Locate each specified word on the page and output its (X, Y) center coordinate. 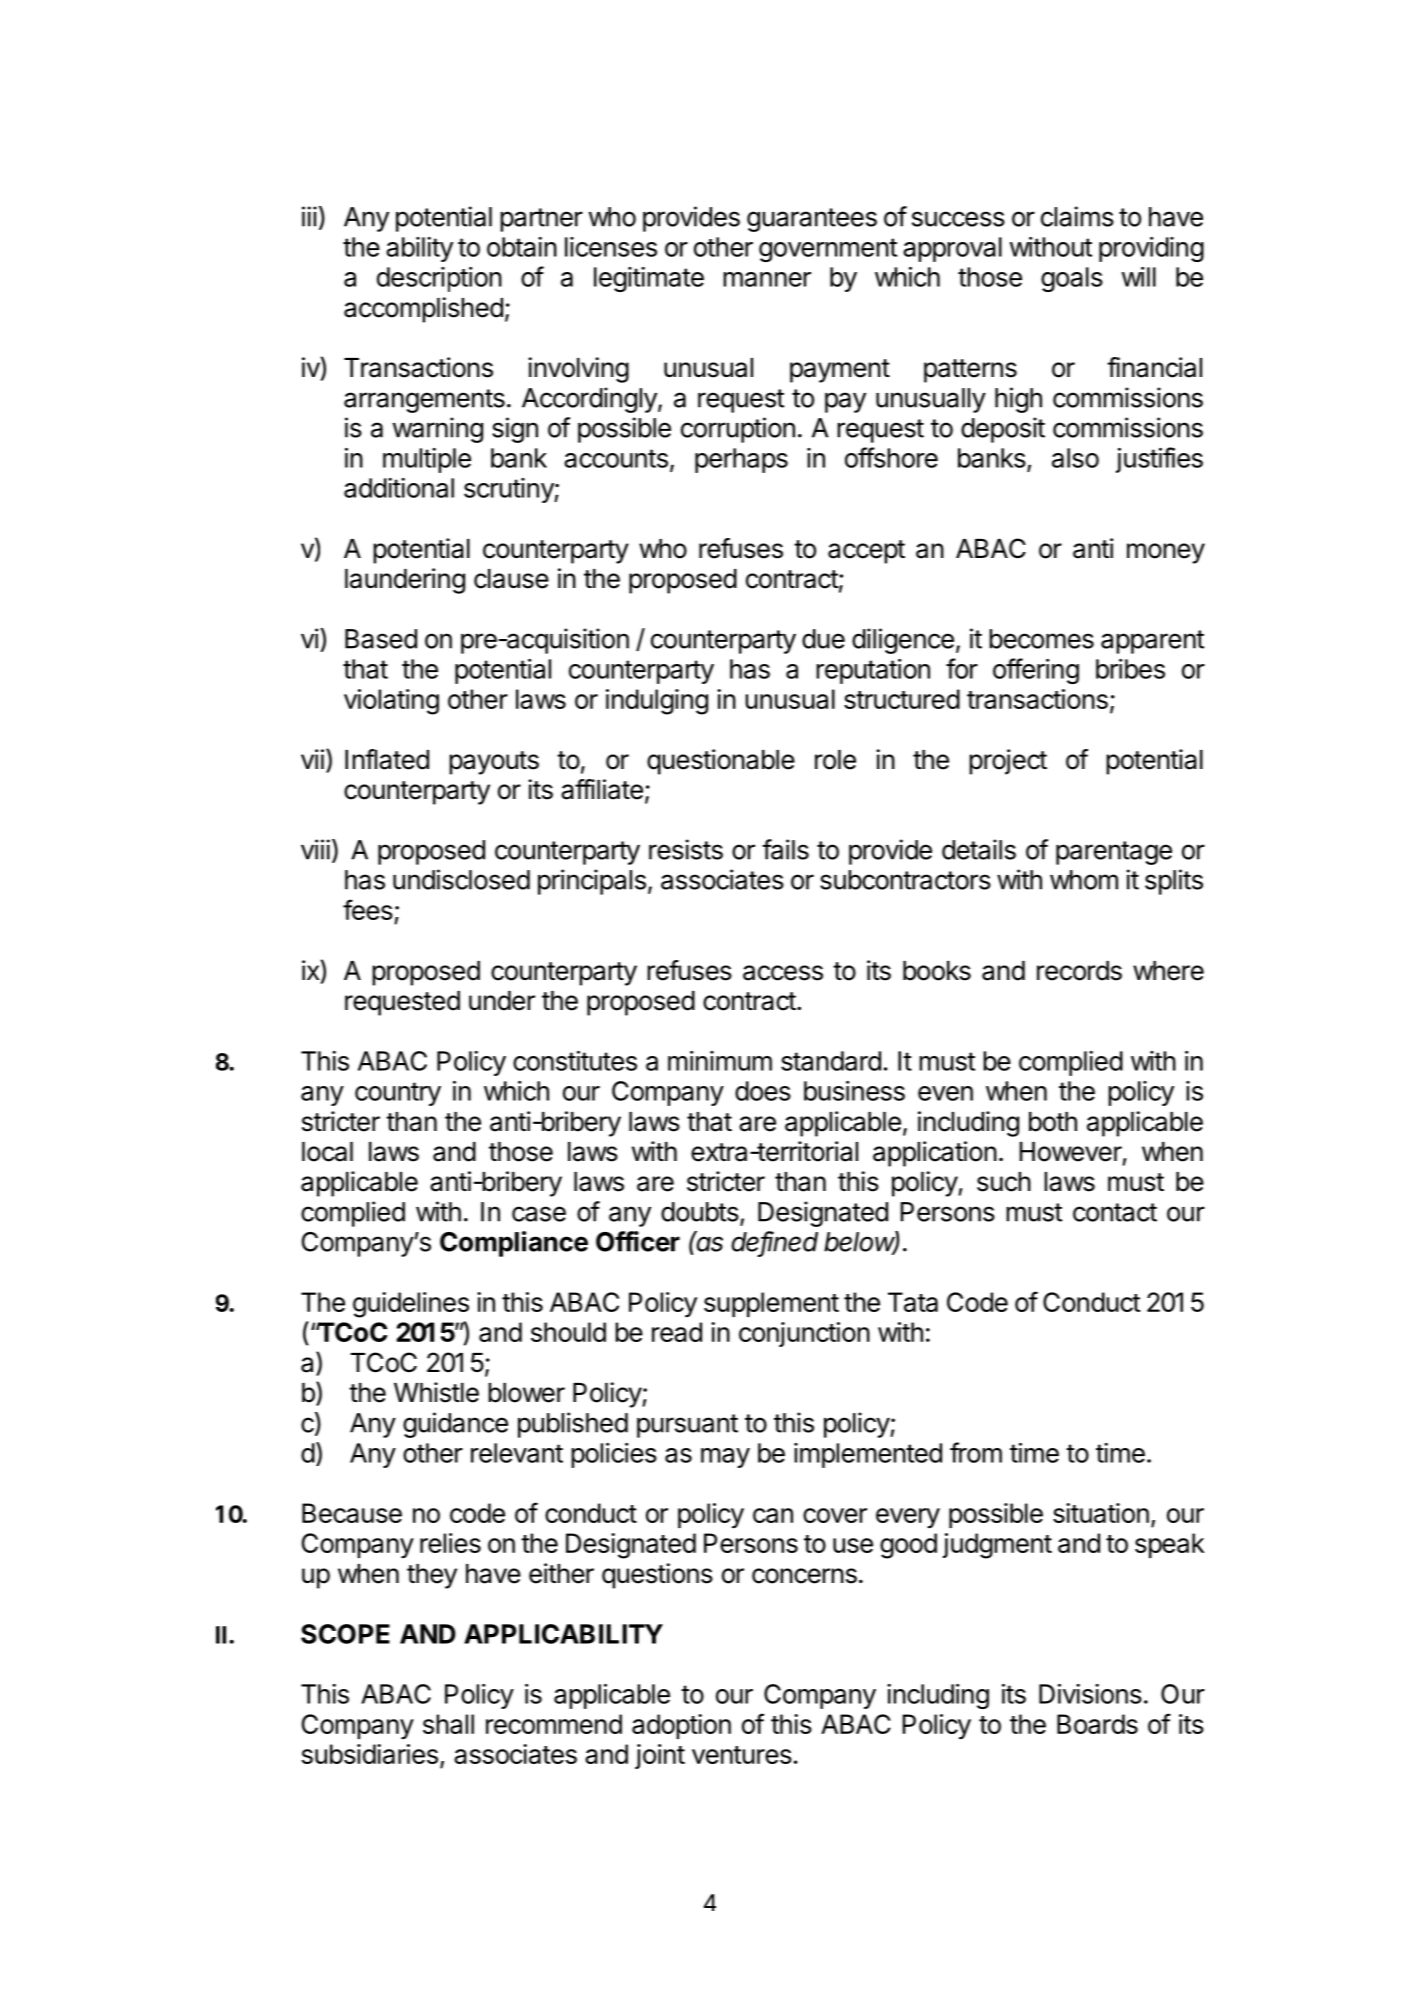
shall (448, 1724)
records (1079, 971)
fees (368, 909)
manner (767, 279)
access (783, 973)
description (439, 279)
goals (1072, 279)
